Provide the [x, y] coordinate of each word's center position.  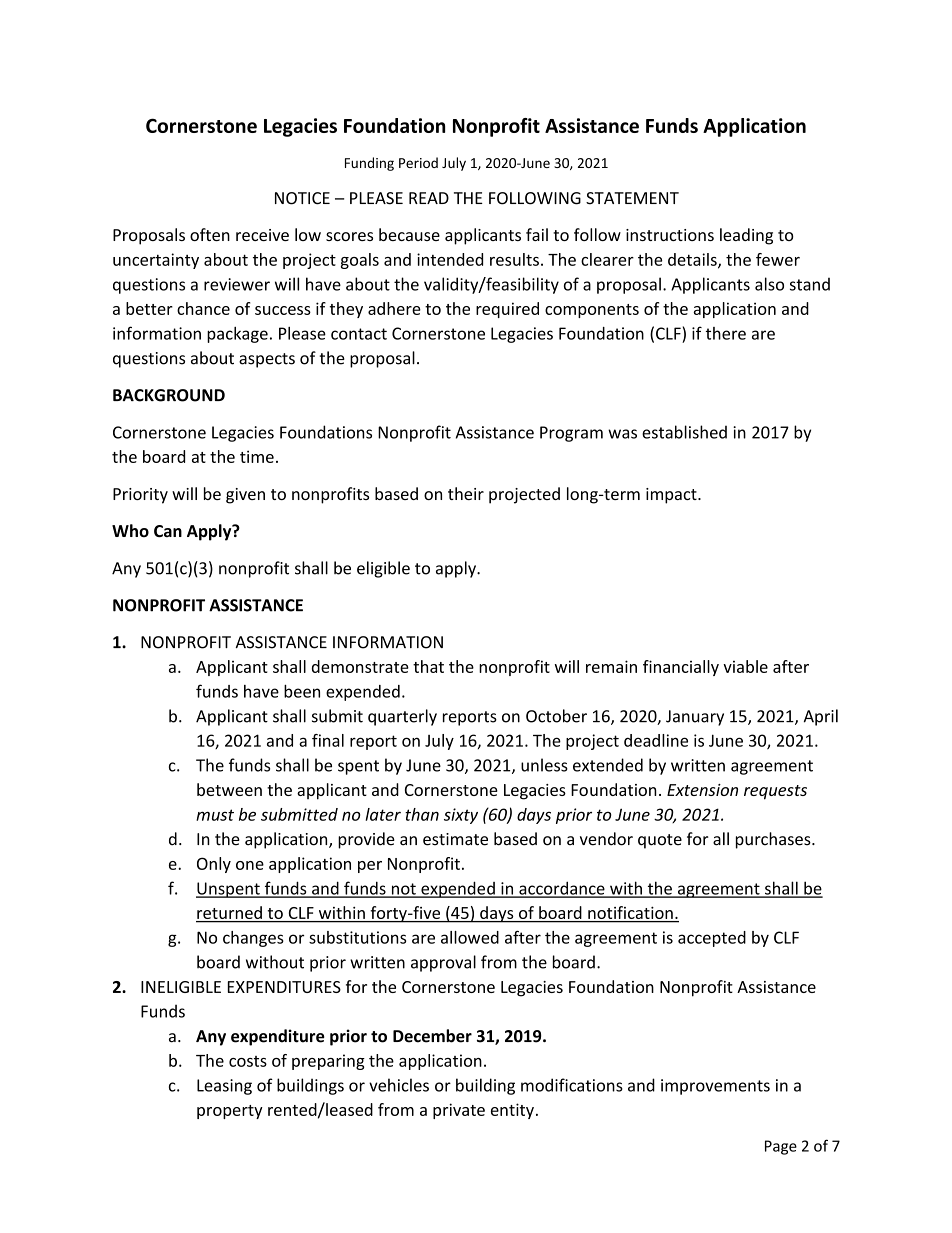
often [210, 234]
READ [429, 198]
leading [746, 236]
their [466, 493]
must [215, 815]
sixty [461, 816]
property [230, 1112]
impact [672, 496]
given [245, 496]
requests [775, 792]
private [459, 1111]
